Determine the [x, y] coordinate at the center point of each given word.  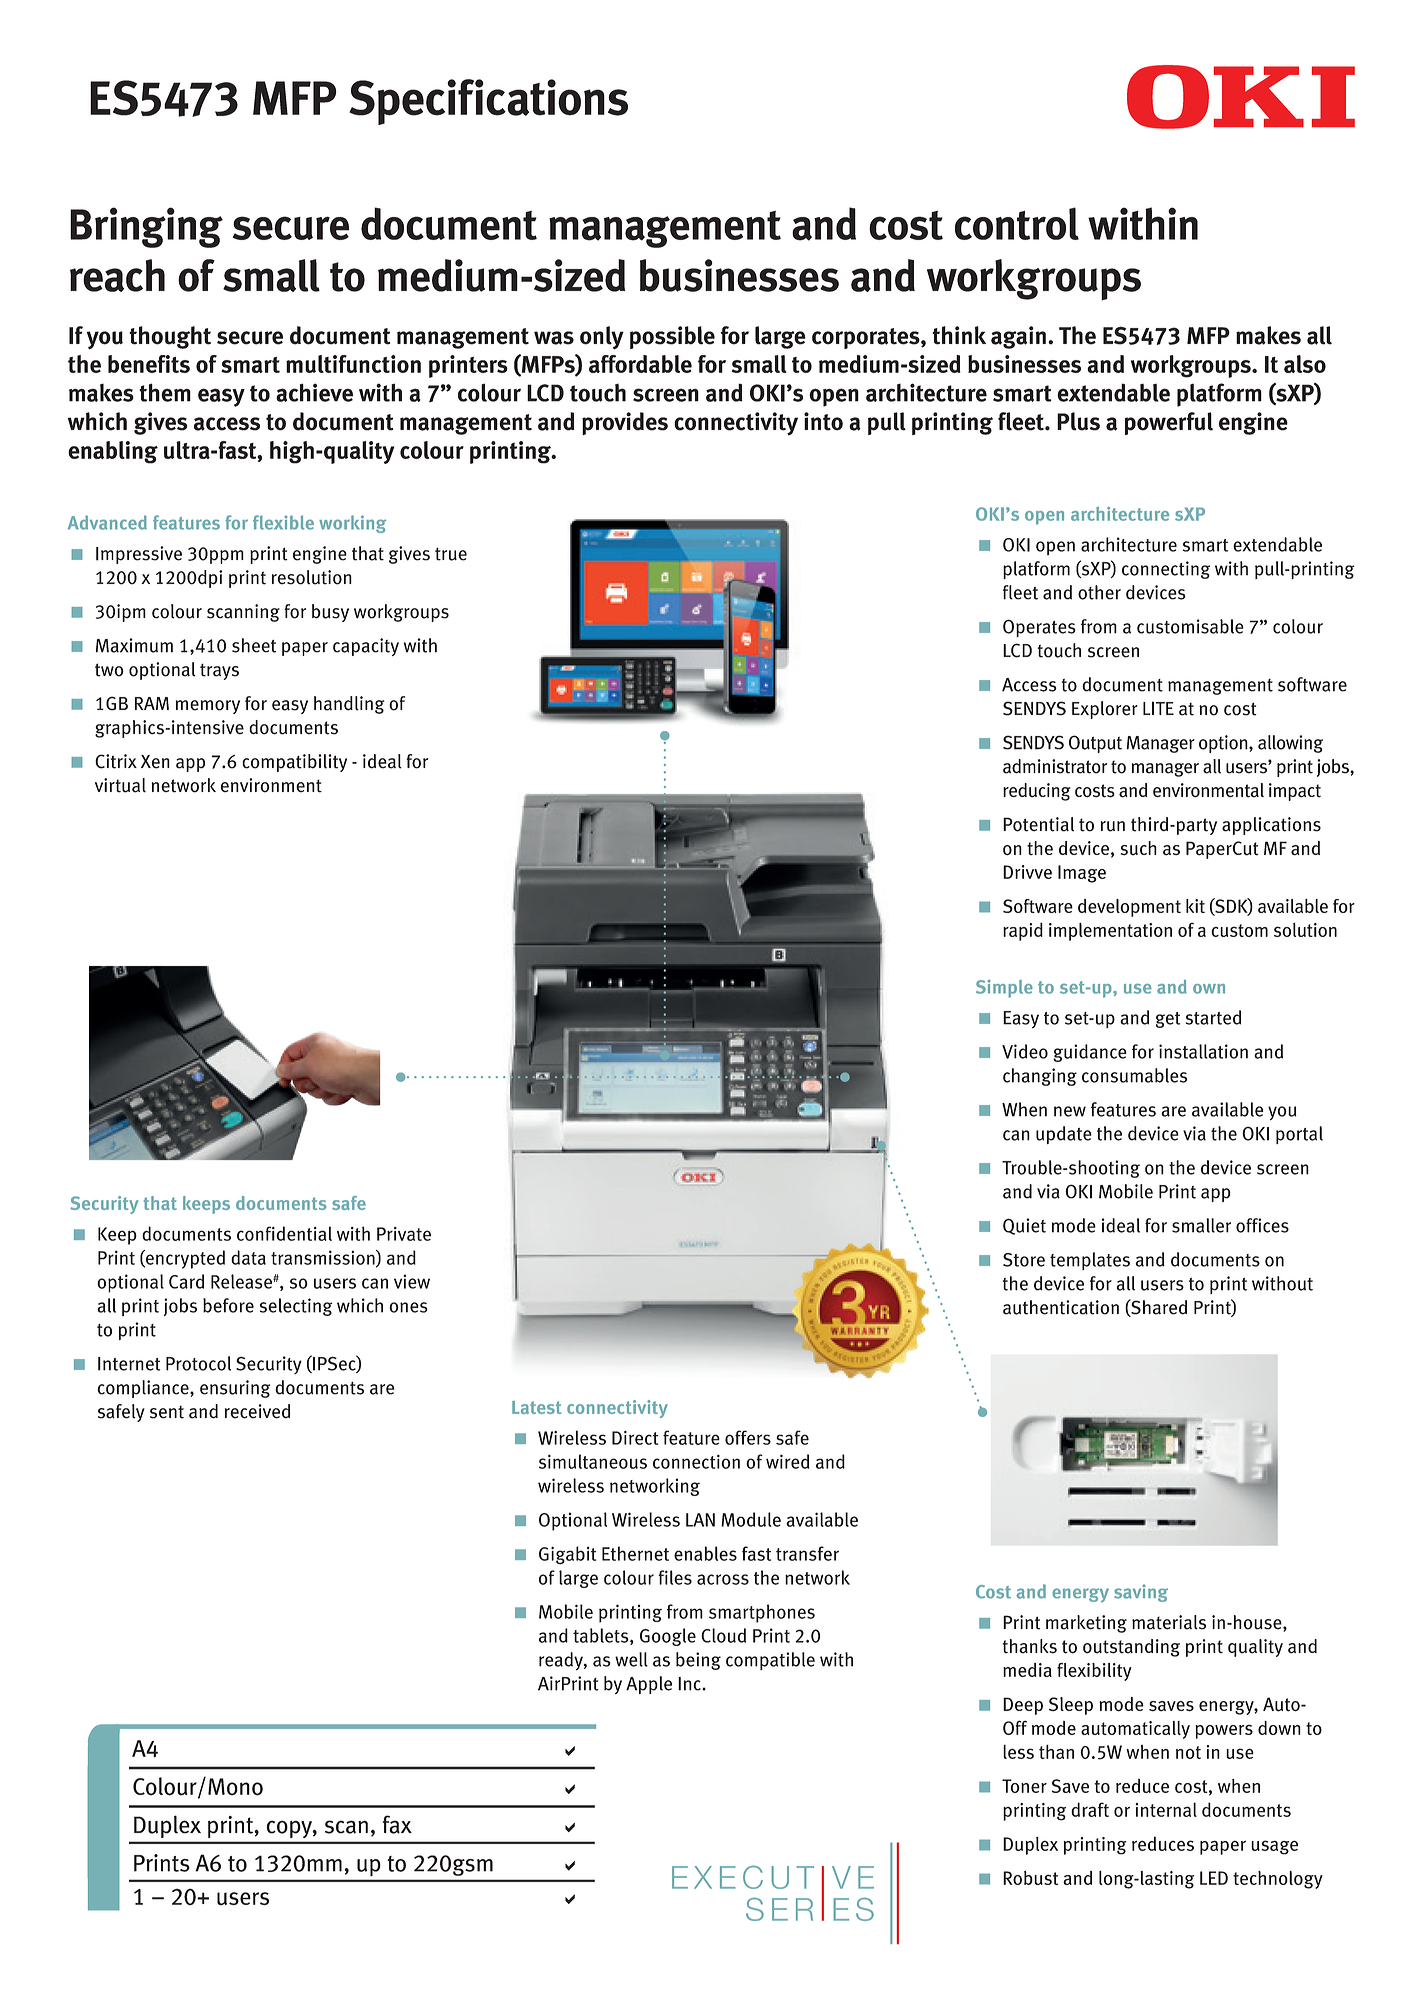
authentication [1061, 1307]
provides [625, 423]
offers [748, 1437]
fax [397, 1824]
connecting [1166, 570]
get [1168, 1020]
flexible [283, 522]
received [257, 1411]
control [1017, 223]
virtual [120, 785]
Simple [1004, 989]
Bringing [146, 227]
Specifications [488, 102]
